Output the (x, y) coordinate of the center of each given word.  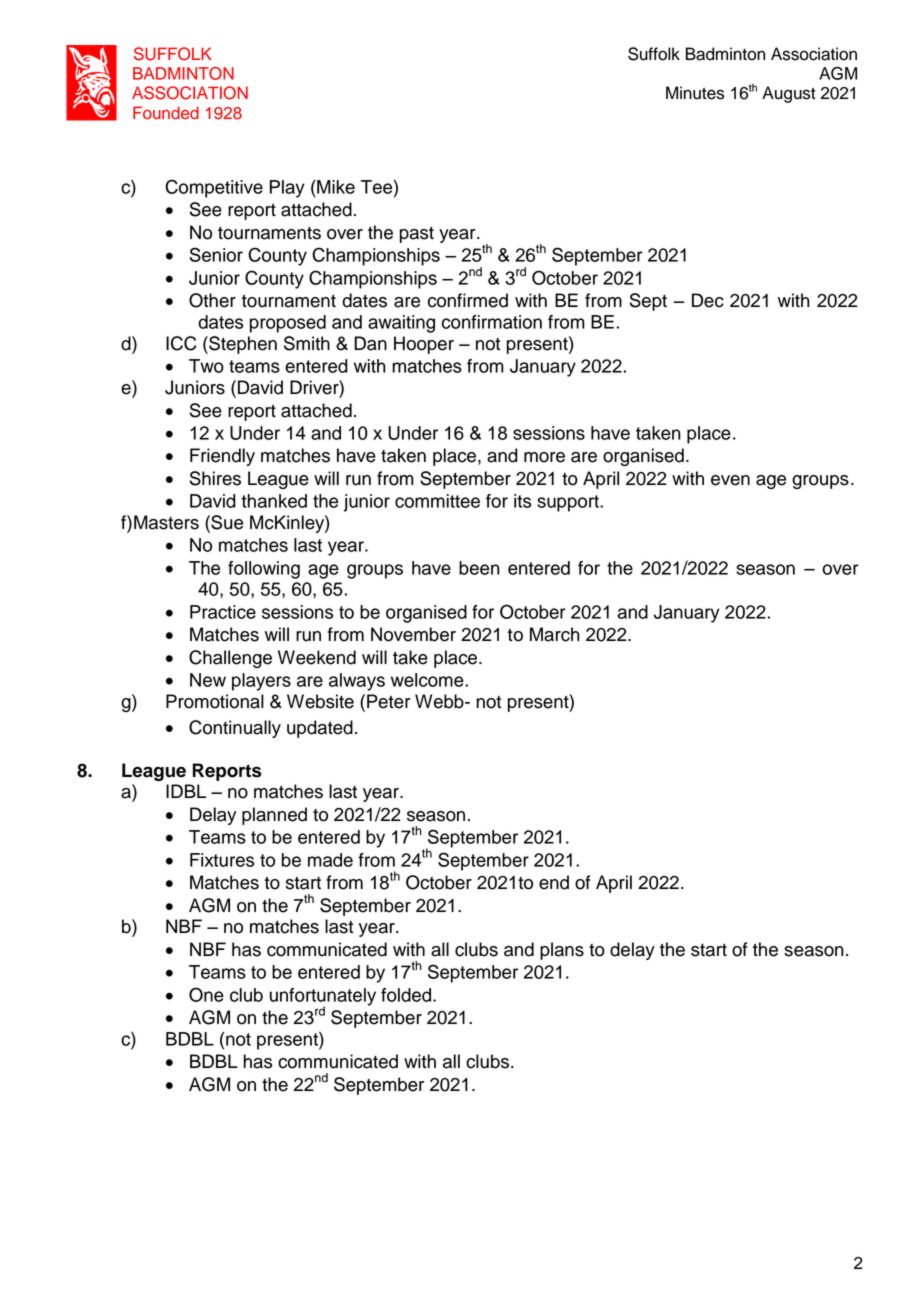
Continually (235, 729)
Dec (708, 300)
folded (406, 995)
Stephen (242, 345)
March (555, 634)
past (417, 235)
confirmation (492, 322)
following (264, 570)
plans (562, 951)
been (479, 568)
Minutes (695, 93)
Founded (166, 113)
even (730, 480)
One (206, 994)
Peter (389, 701)
